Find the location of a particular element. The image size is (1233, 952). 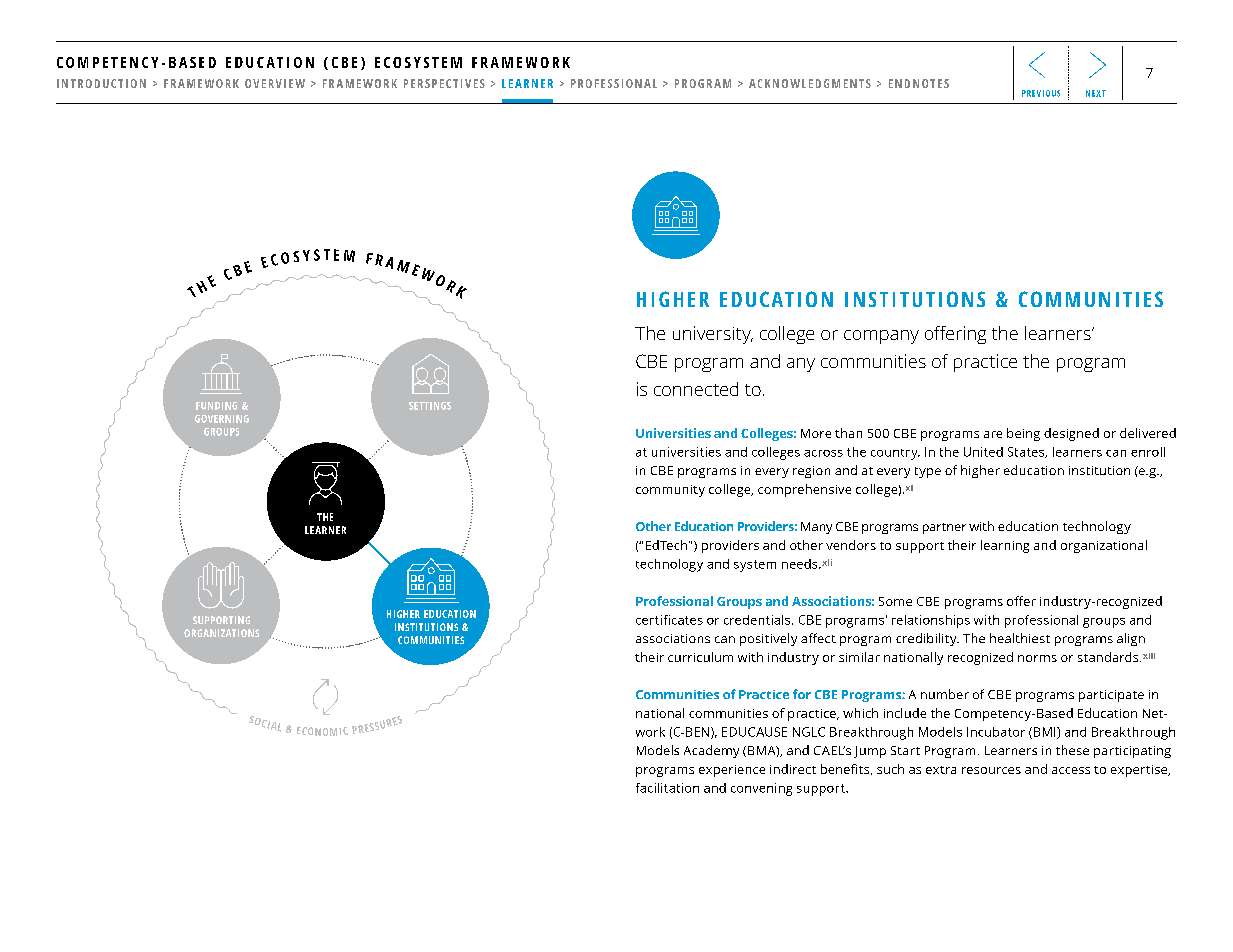

GOVERNING is located at coordinates (222, 419).
